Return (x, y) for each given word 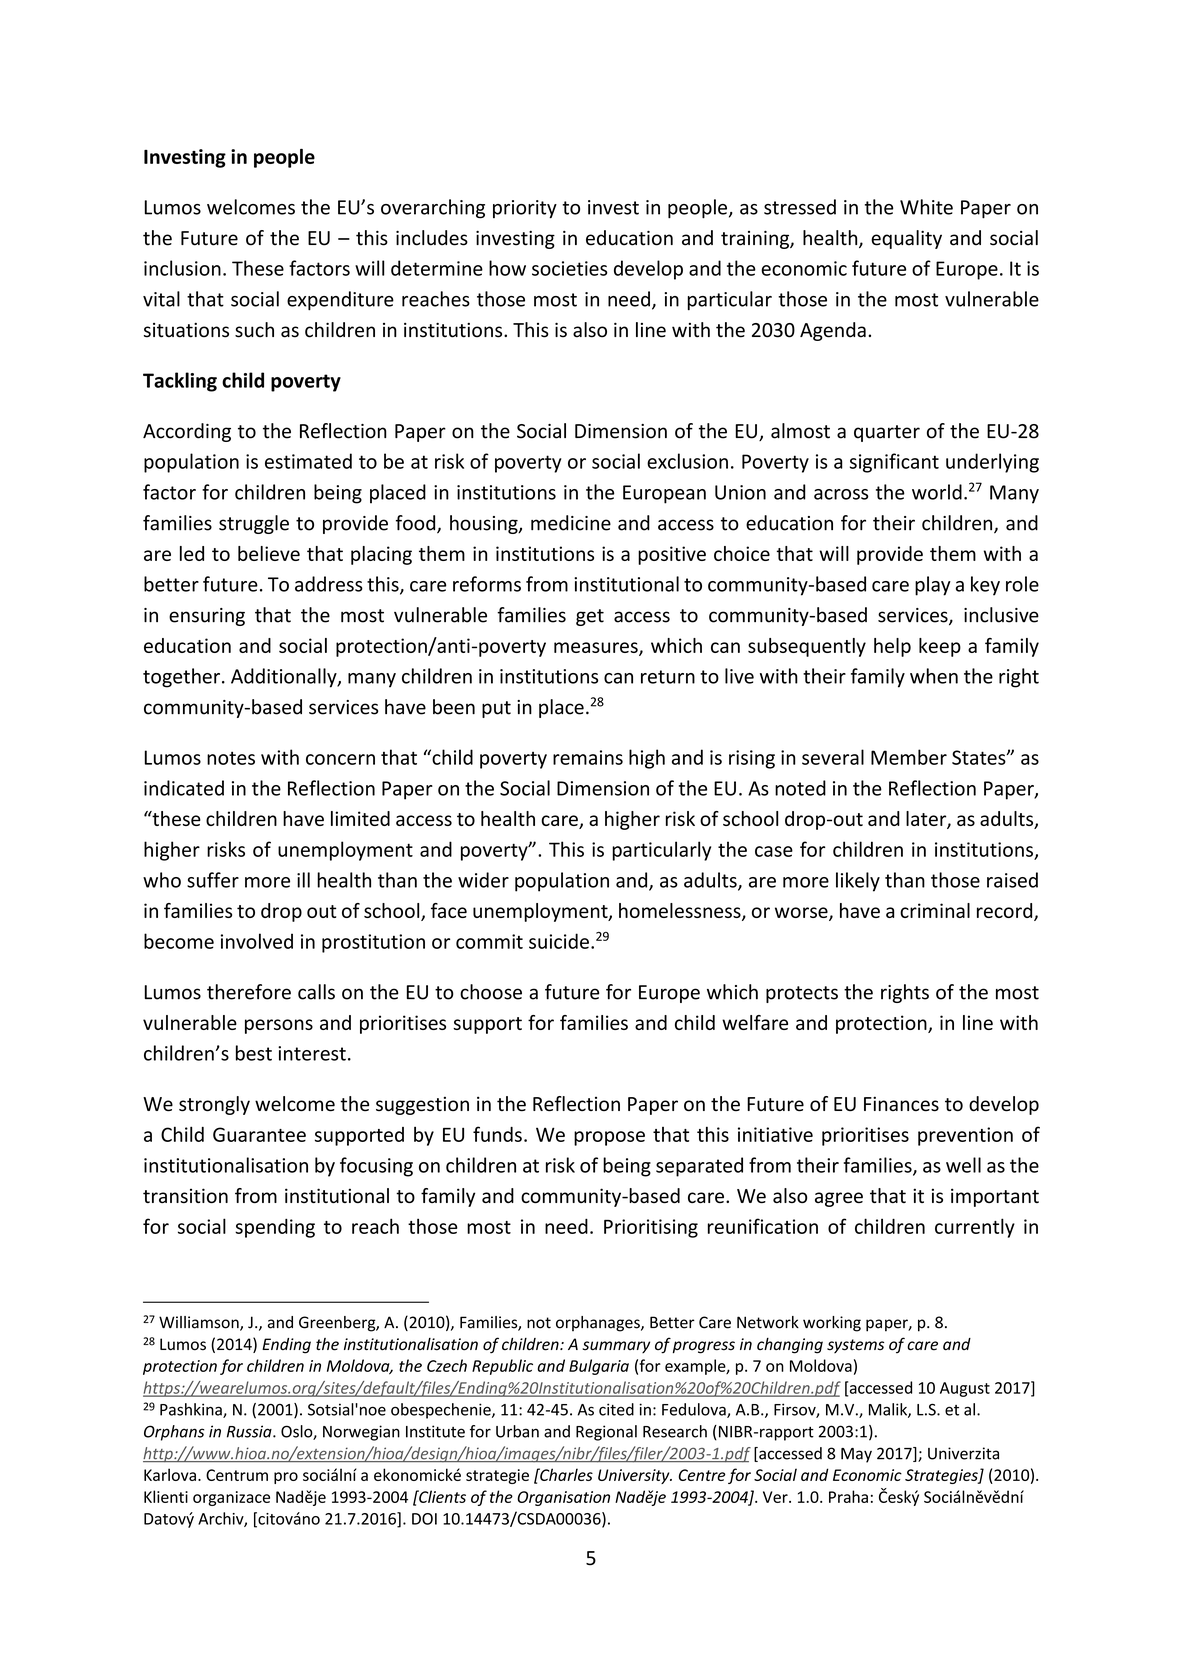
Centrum (237, 1475)
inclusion (182, 268)
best (254, 1053)
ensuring (207, 617)
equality (906, 239)
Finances (901, 1104)
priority (525, 209)
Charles (565, 1474)
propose (609, 1138)
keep (940, 647)
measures (597, 648)
